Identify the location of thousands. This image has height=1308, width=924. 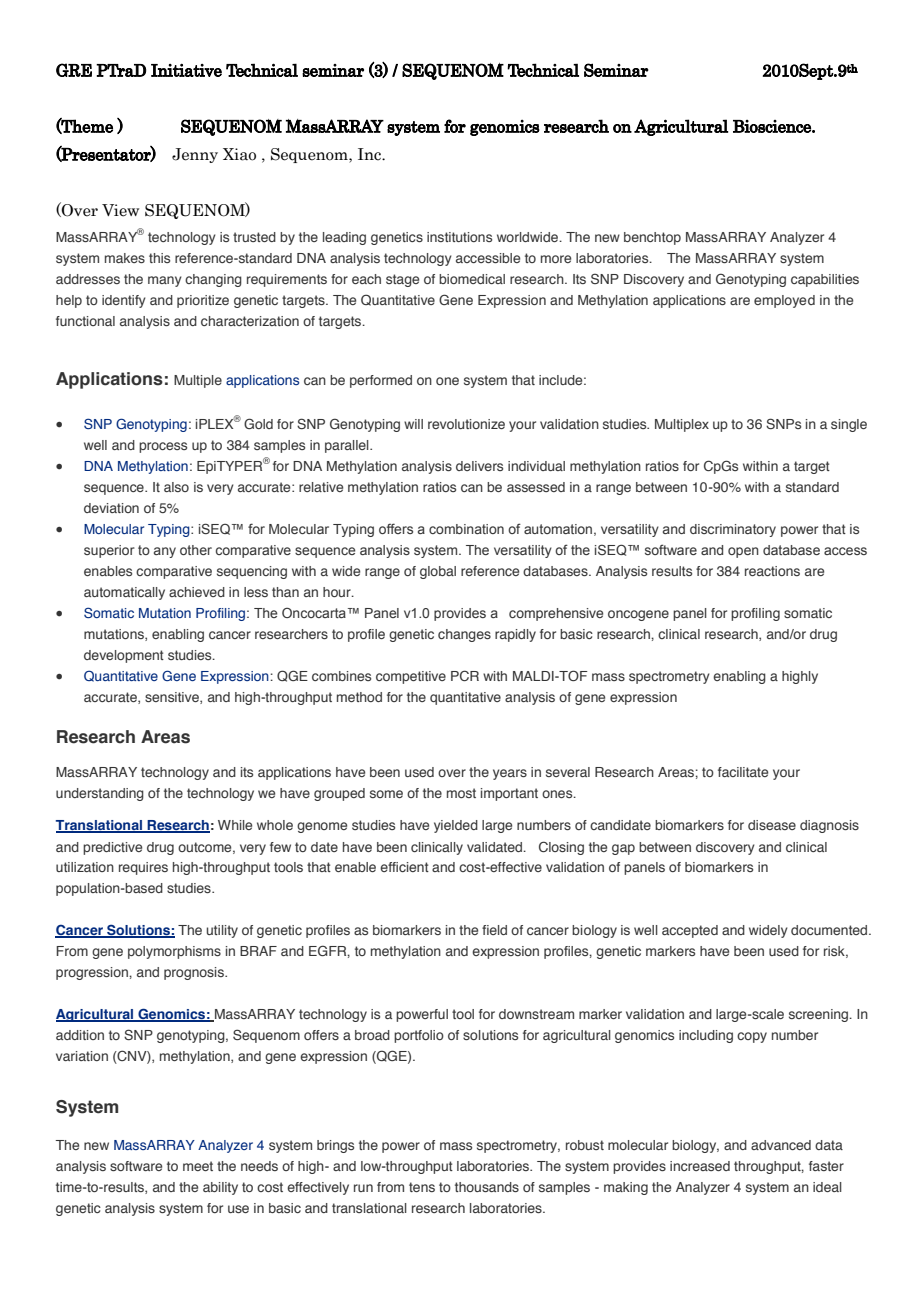
(487, 1187).
